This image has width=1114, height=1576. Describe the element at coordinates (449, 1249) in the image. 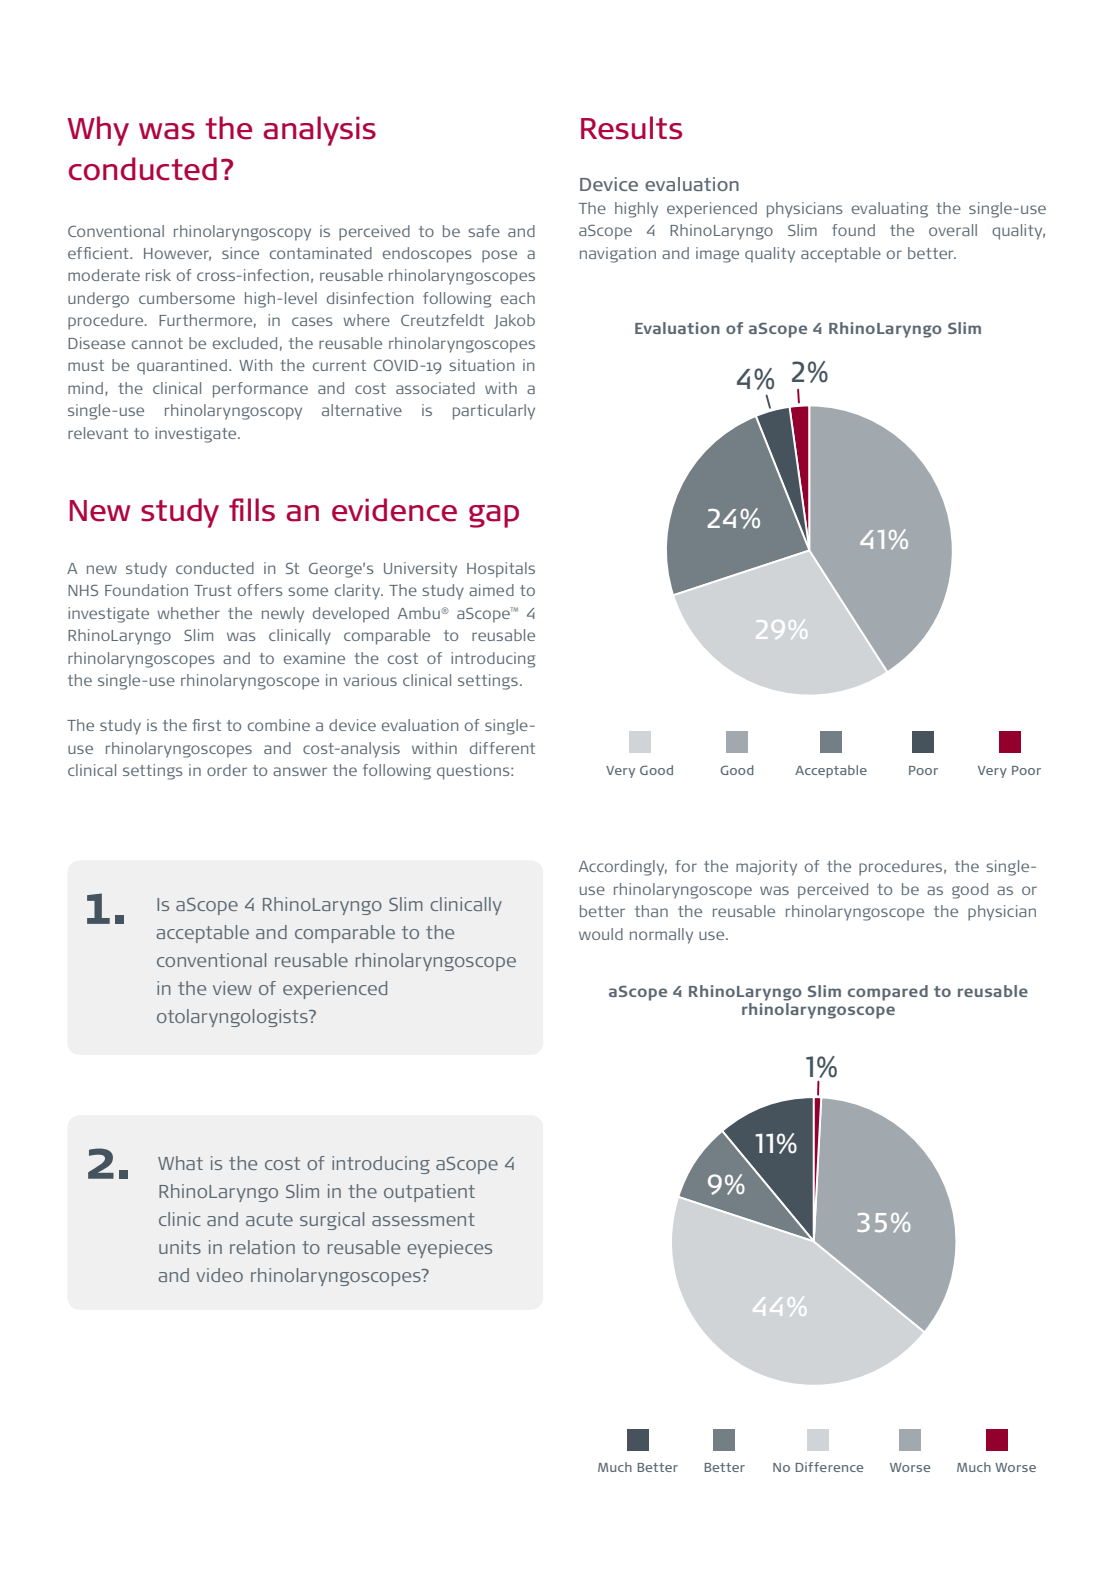

I see `eyepieces` at that location.
